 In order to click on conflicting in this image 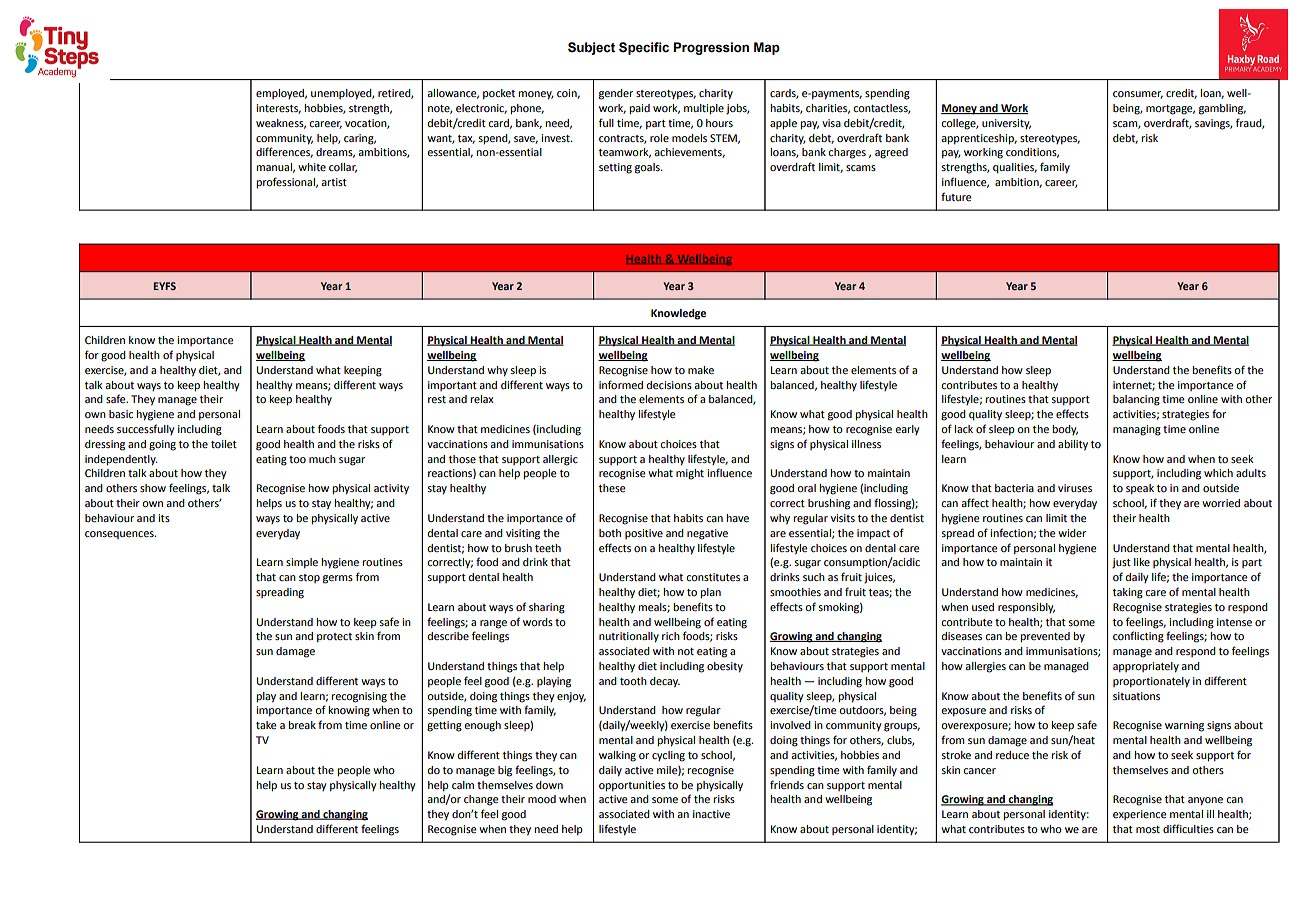, I will do `click(1138, 637)`.
